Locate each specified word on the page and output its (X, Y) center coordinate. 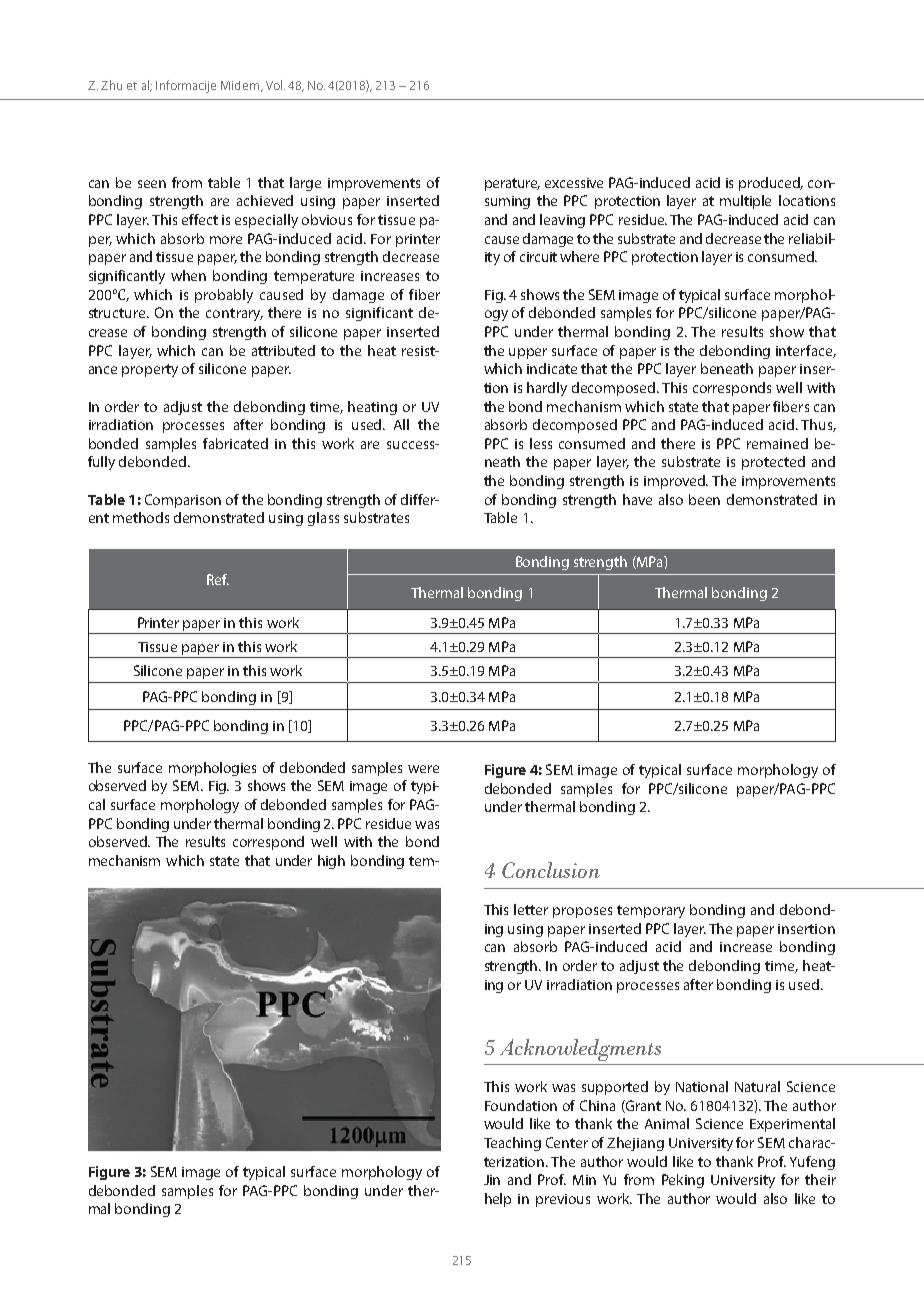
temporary (651, 911)
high (331, 862)
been (704, 499)
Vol (274, 85)
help (498, 1200)
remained (777, 443)
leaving (562, 221)
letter (531, 909)
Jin (492, 1180)
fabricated (235, 443)
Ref (218, 579)
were (423, 769)
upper (528, 353)
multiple (745, 202)
